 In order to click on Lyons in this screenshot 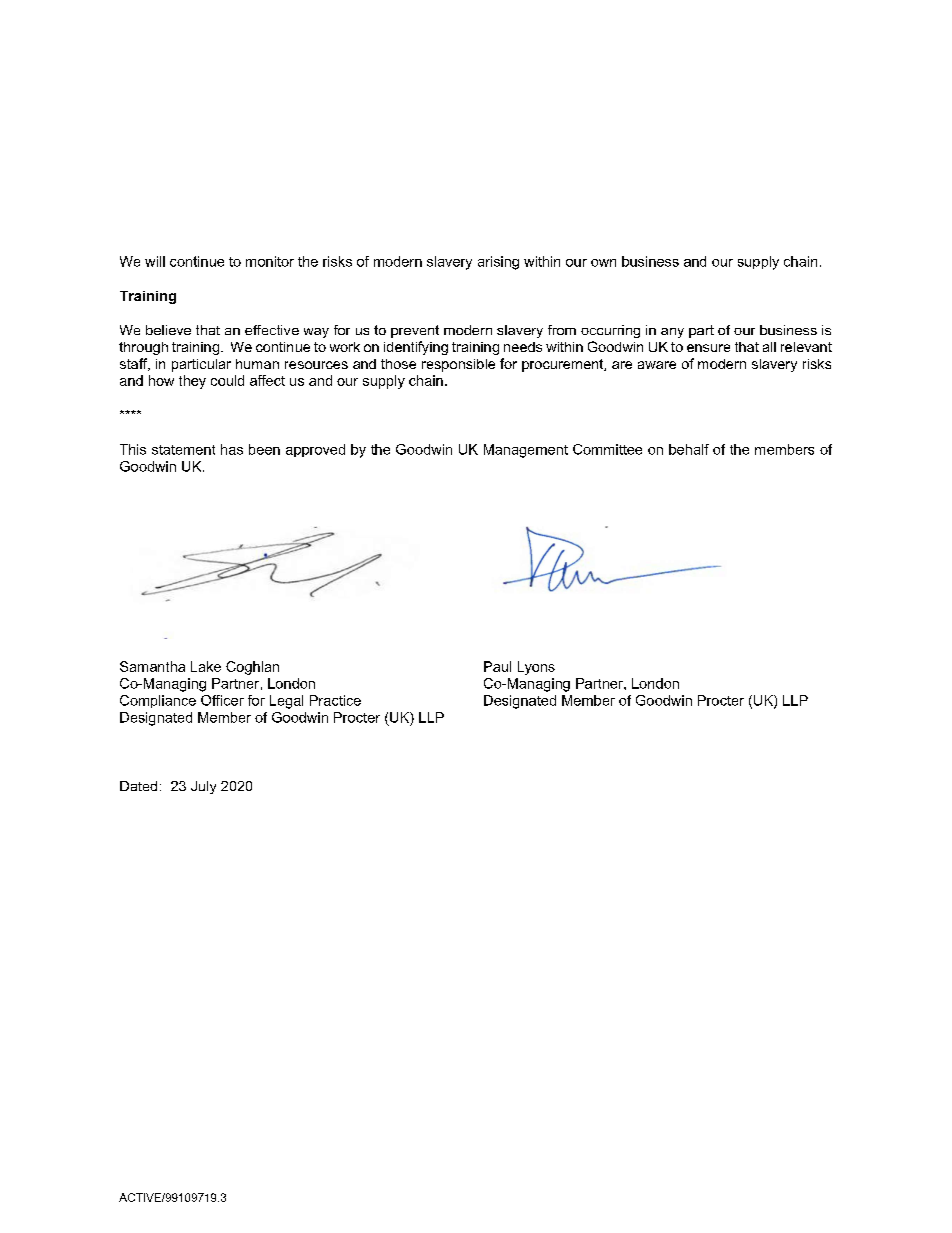, I will do `click(536, 668)`.
